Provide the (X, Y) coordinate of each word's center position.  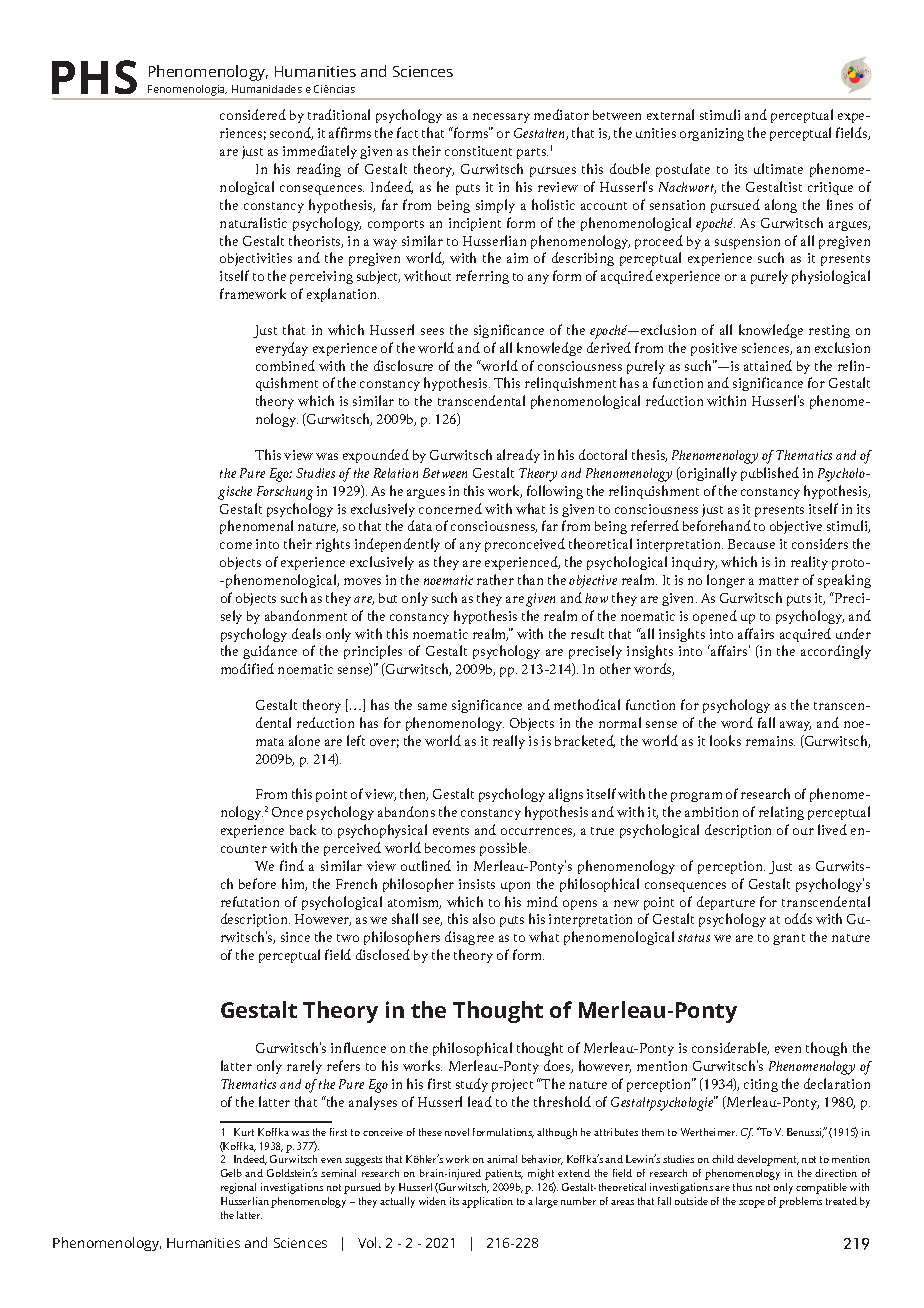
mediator (561, 114)
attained (768, 365)
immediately (320, 152)
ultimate (778, 168)
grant (789, 939)
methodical (587, 704)
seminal (338, 1173)
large (547, 1202)
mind (542, 901)
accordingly (836, 652)
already (518, 456)
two (348, 938)
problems (800, 1202)
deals (306, 633)
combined (285, 365)
